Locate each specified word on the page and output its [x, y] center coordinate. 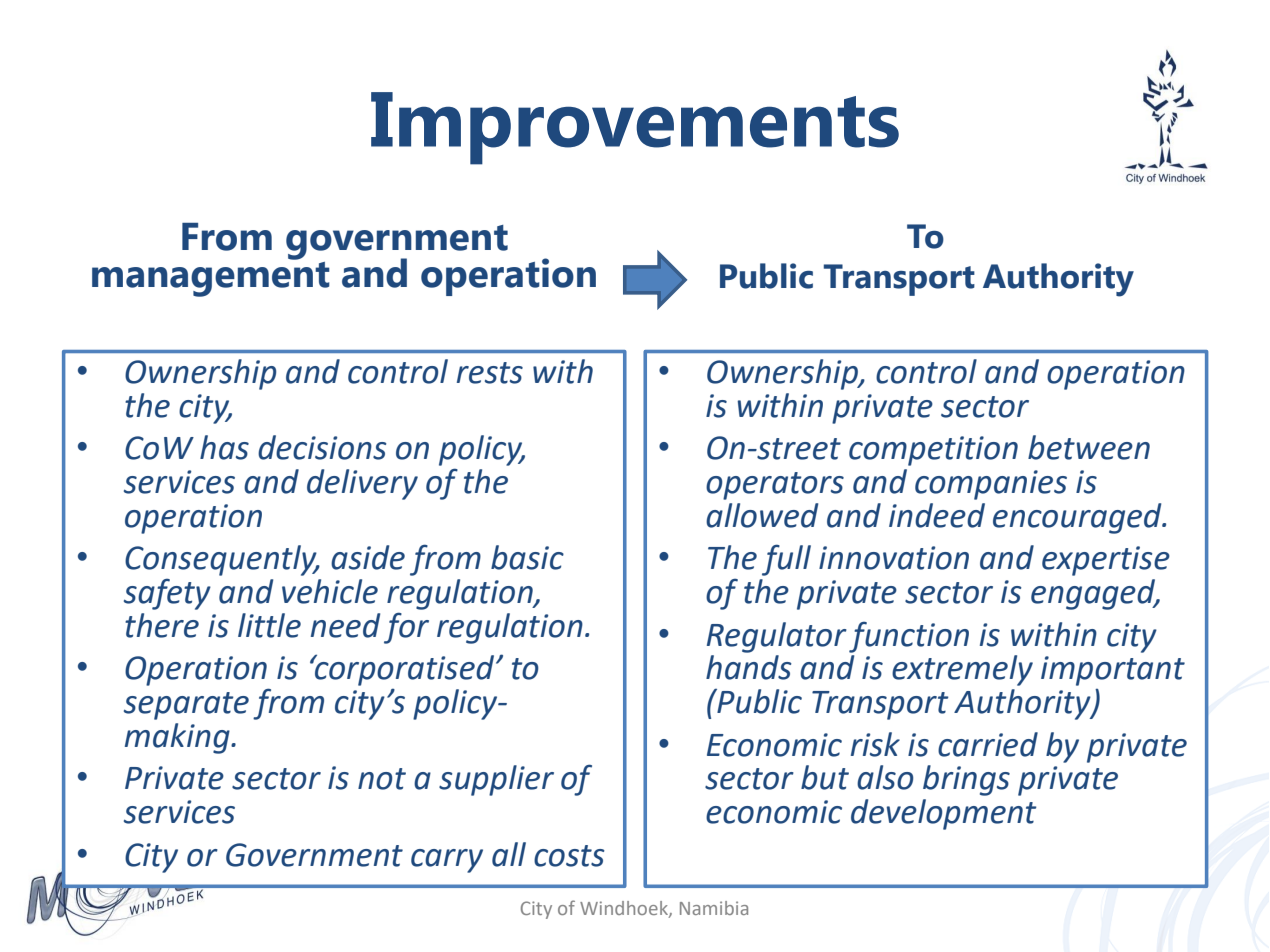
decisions [322, 447]
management [211, 278]
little [269, 625]
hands [749, 667]
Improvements [635, 128]
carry [447, 861]
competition [933, 451]
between [1089, 447]
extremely [962, 670]
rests [490, 373]
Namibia [714, 908]
